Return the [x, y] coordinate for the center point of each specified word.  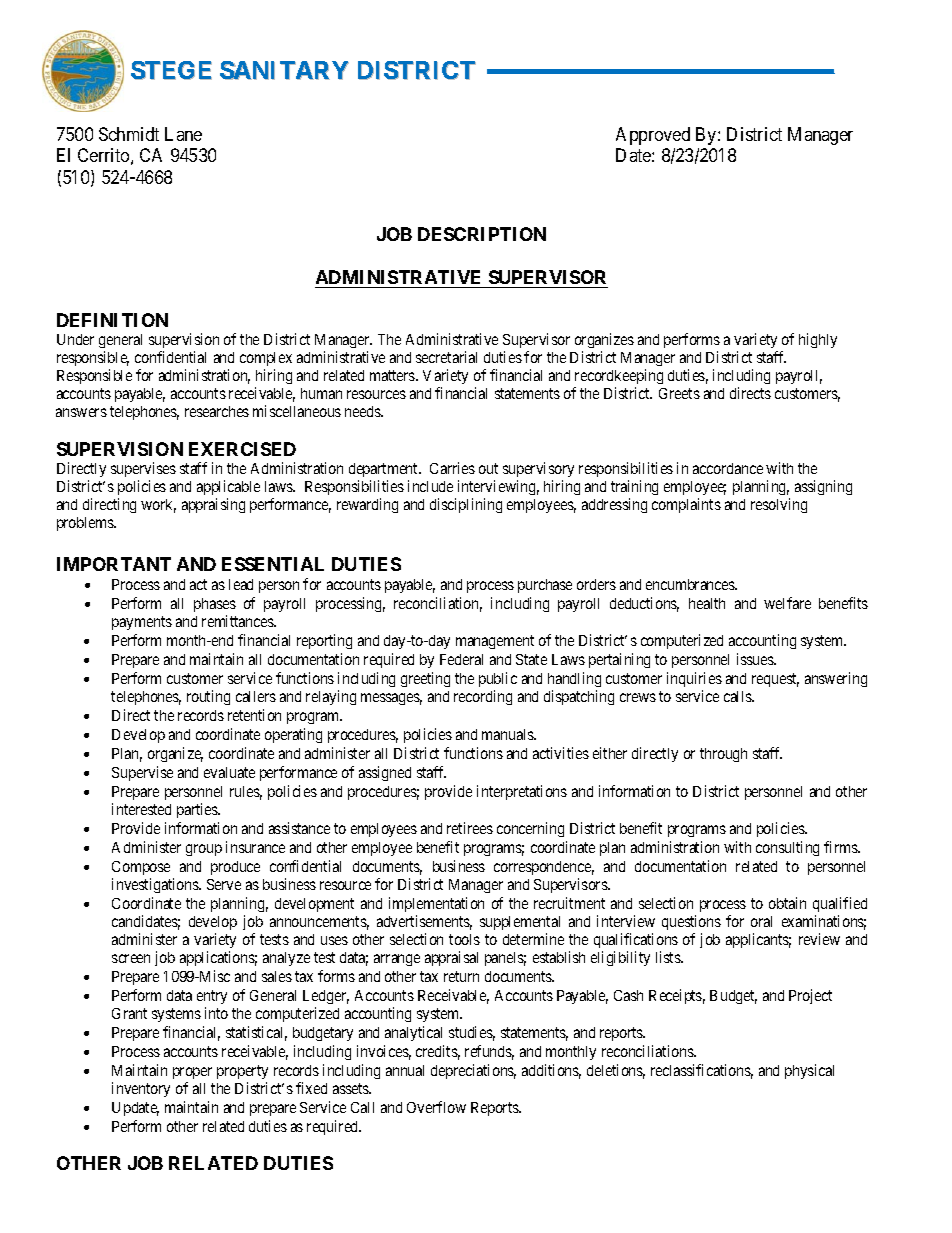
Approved [653, 136]
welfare [787, 603]
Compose [141, 868]
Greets [679, 393]
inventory [141, 1089]
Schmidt [129, 134]
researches [217, 411]
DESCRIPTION [482, 234]
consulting [787, 848]
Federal [461, 659]
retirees [470, 828]
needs [363, 411]
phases [215, 605]
